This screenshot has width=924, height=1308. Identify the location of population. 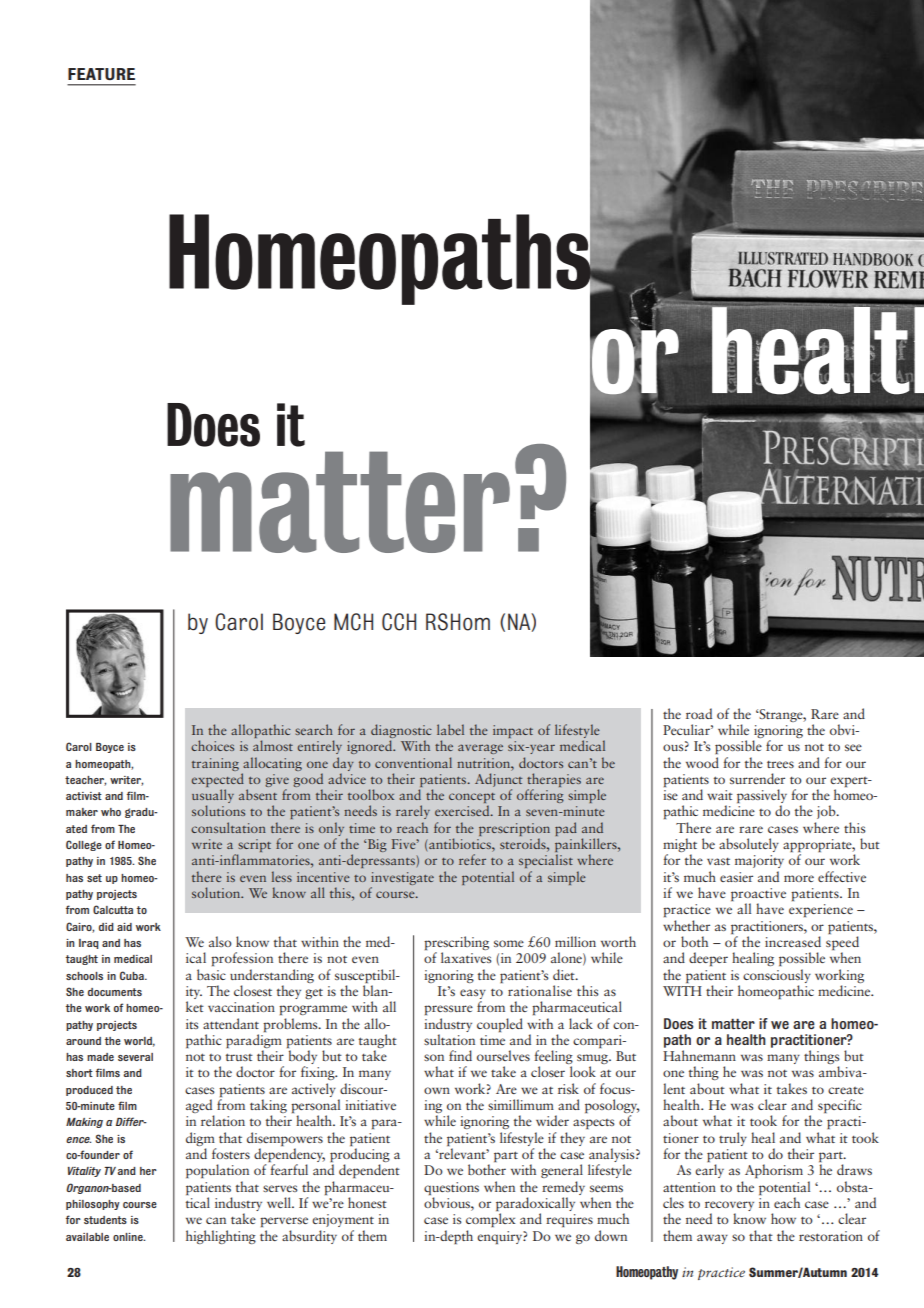
(217, 1171).
